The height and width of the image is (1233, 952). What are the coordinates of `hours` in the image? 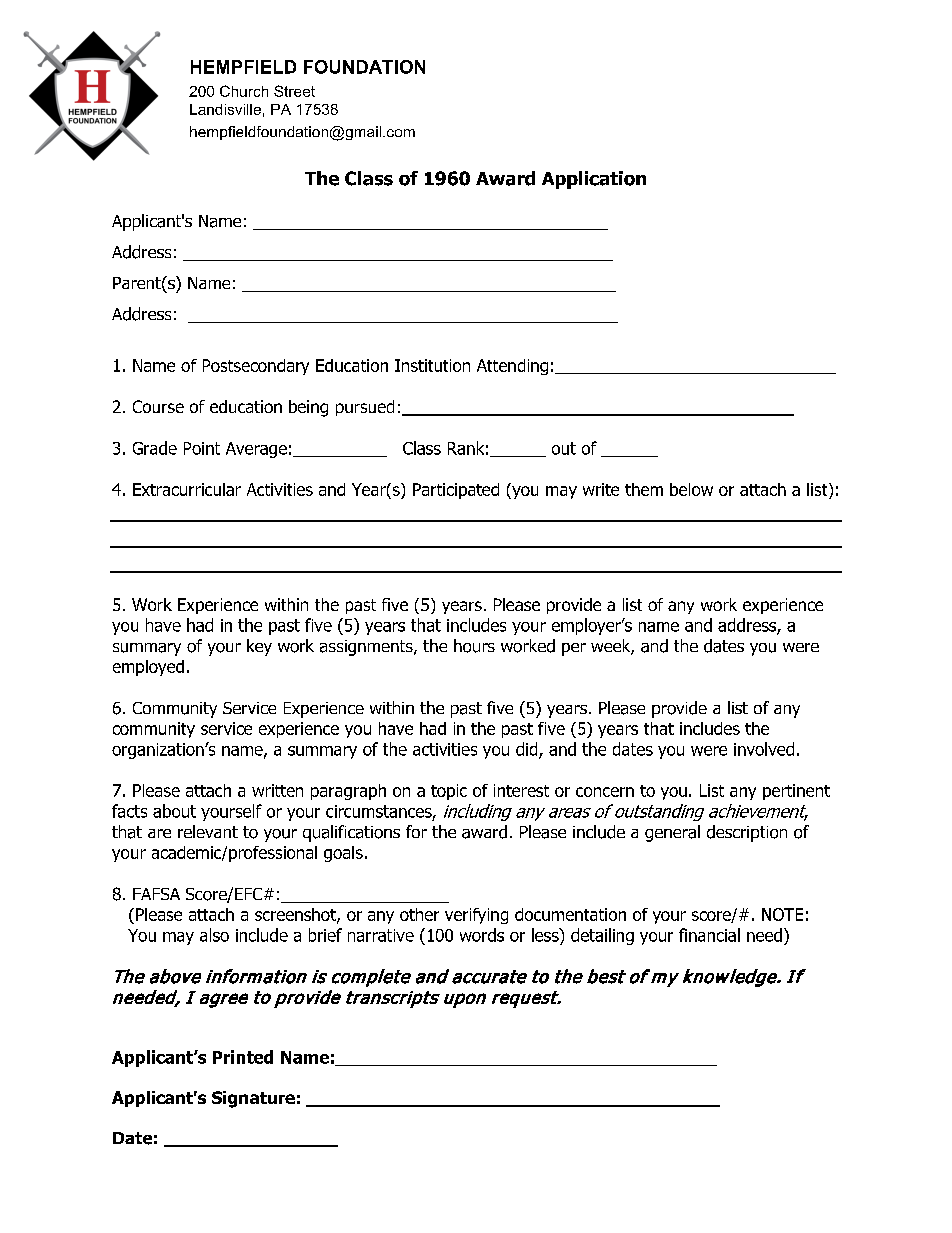 It's located at (474, 646).
